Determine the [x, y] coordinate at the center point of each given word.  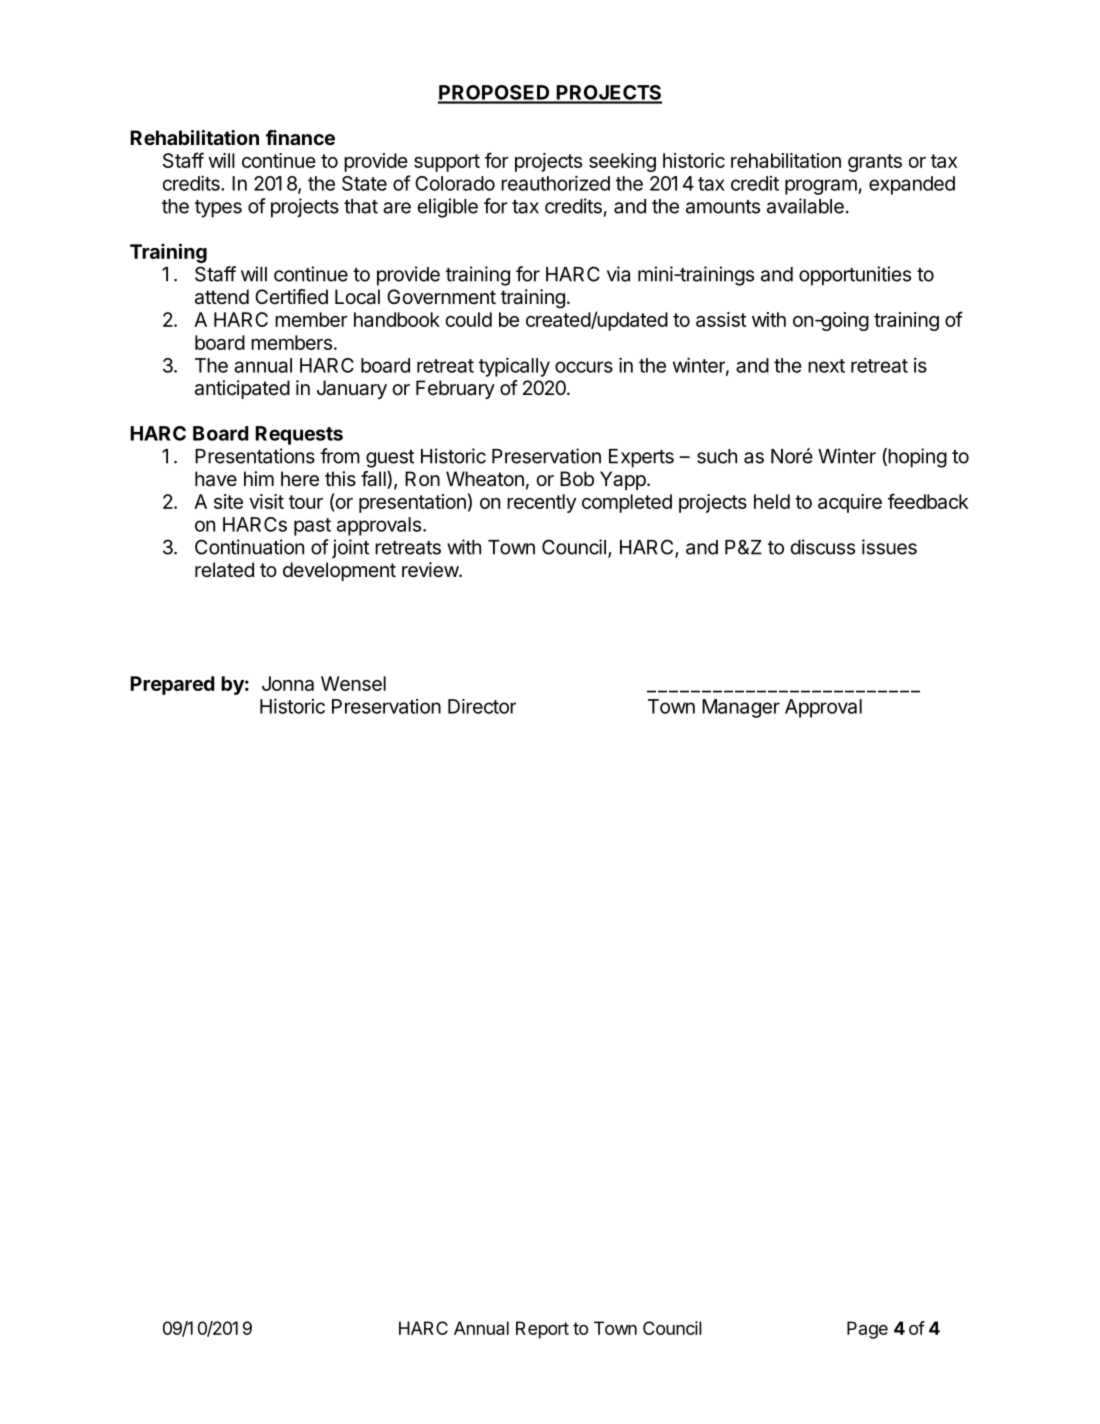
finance [300, 137]
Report [542, 1330]
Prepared [172, 685]
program [821, 187]
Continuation [249, 547]
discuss [822, 547]
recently [541, 503]
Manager [741, 708]
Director [482, 706]
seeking [622, 162]
